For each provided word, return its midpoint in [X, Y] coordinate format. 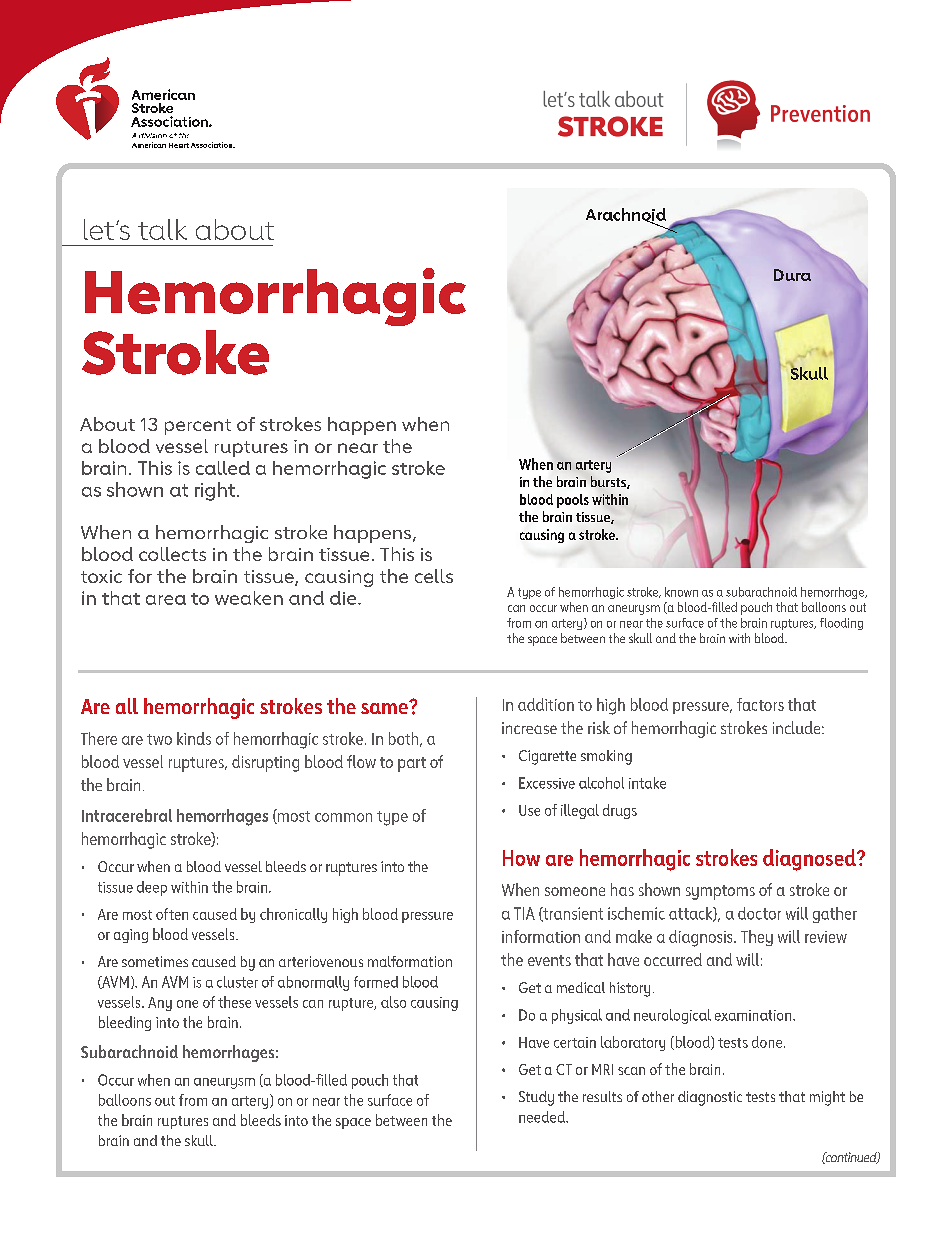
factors [760, 704]
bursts [609, 482]
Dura [792, 275]
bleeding [125, 1023]
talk [162, 229]
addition [546, 704]
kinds [194, 738]
